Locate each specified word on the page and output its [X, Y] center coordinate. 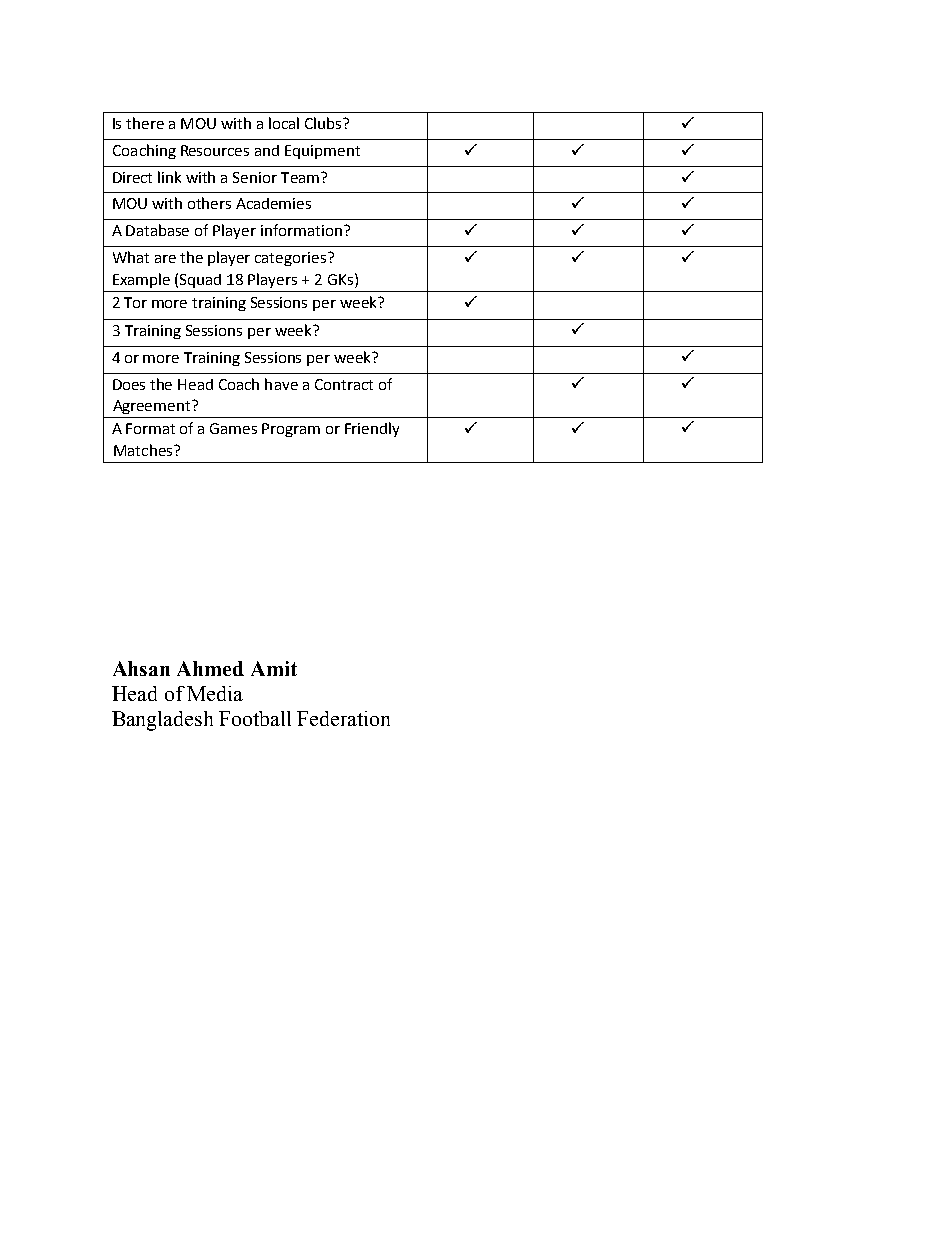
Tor [135, 302]
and [267, 150]
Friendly [372, 429]
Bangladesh [162, 721]
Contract [344, 384]
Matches [144, 450]
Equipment [322, 152]
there [145, 123]
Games [233, 428]
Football [255, 718]
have [281, 384]
